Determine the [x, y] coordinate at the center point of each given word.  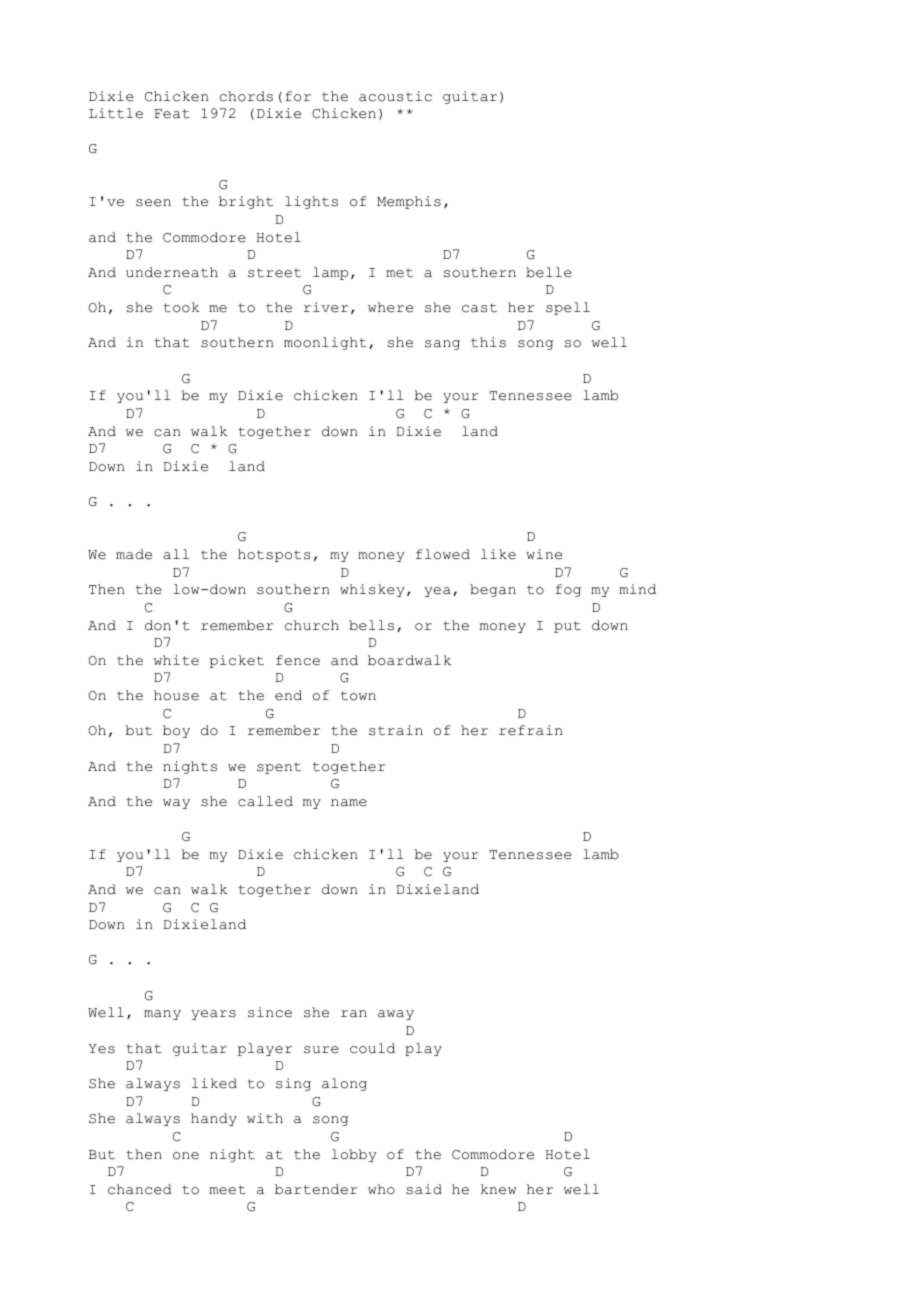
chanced [140, 1189]
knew [498, 1189]
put [567, 627]
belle [549, 272]
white [176, 660]
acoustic [395, 96]
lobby [354, 1155]
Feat [172, 114]
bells [371, 625]
